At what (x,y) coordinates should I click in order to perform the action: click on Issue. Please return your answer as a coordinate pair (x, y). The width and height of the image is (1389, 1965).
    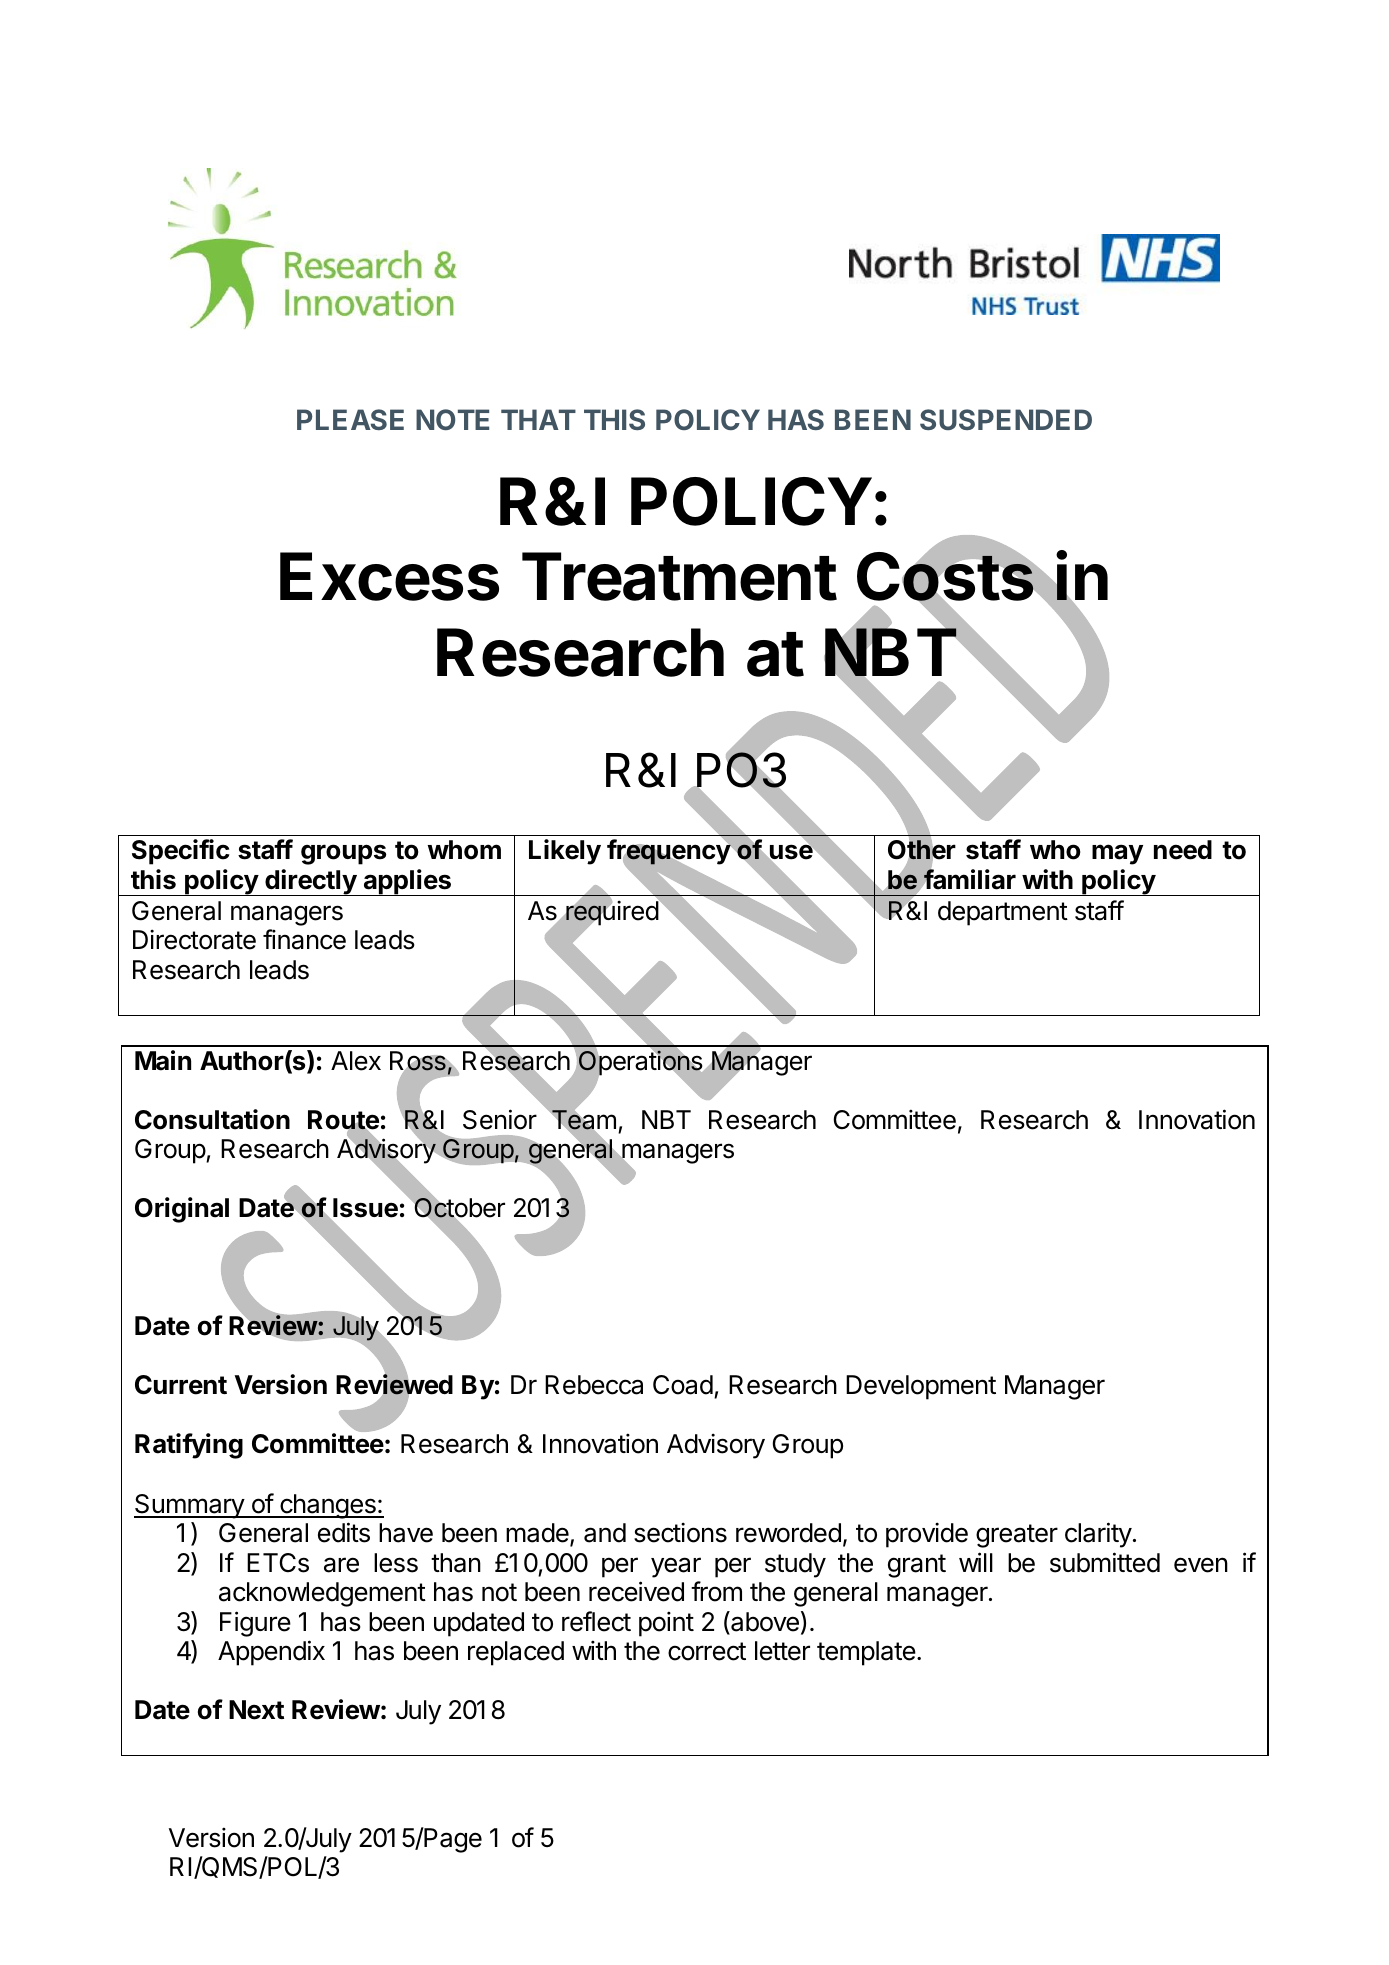
    Looking at the image, I should click on (365, 1208).
